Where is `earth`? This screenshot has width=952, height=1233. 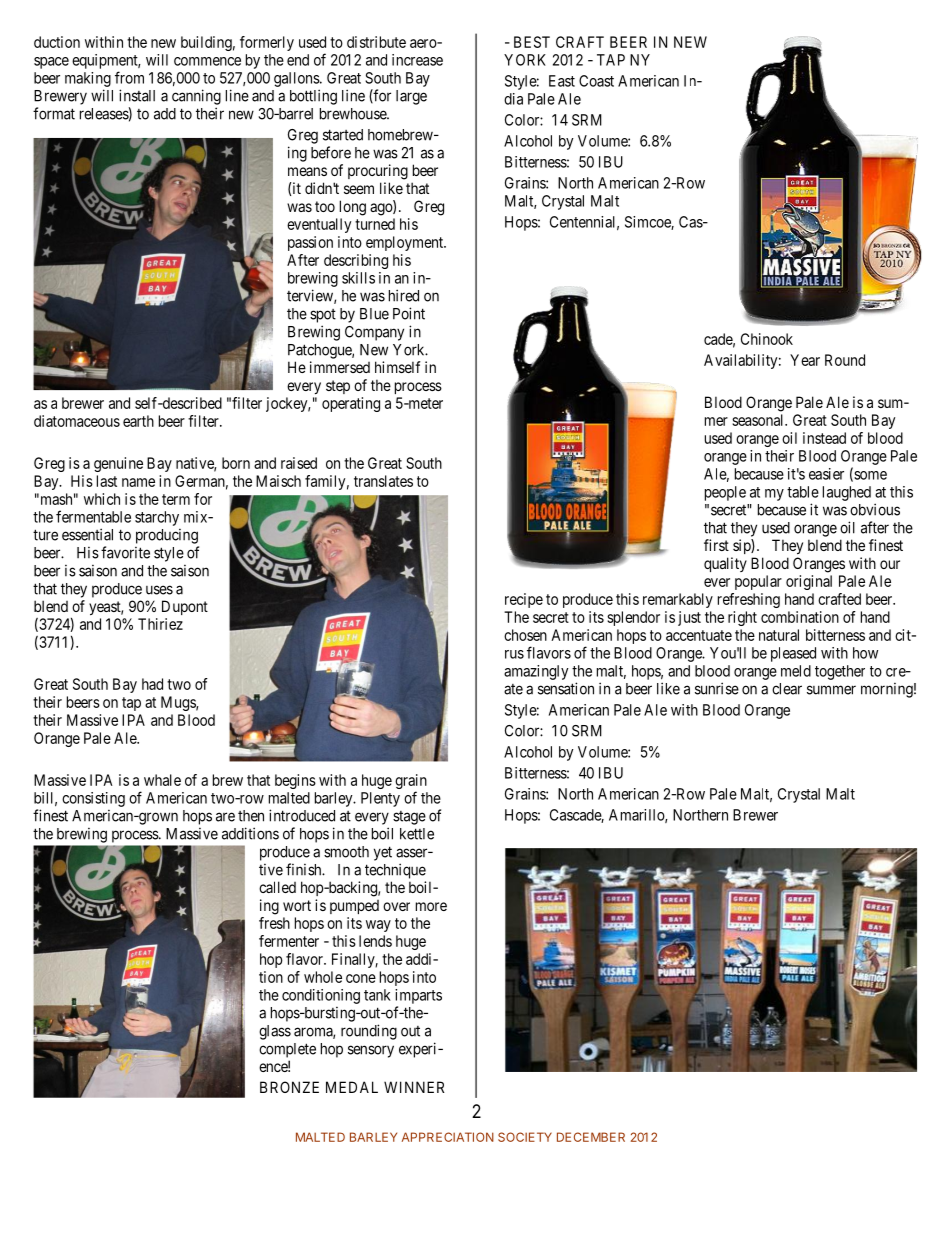 earth is located at coordinates (138, 421).
